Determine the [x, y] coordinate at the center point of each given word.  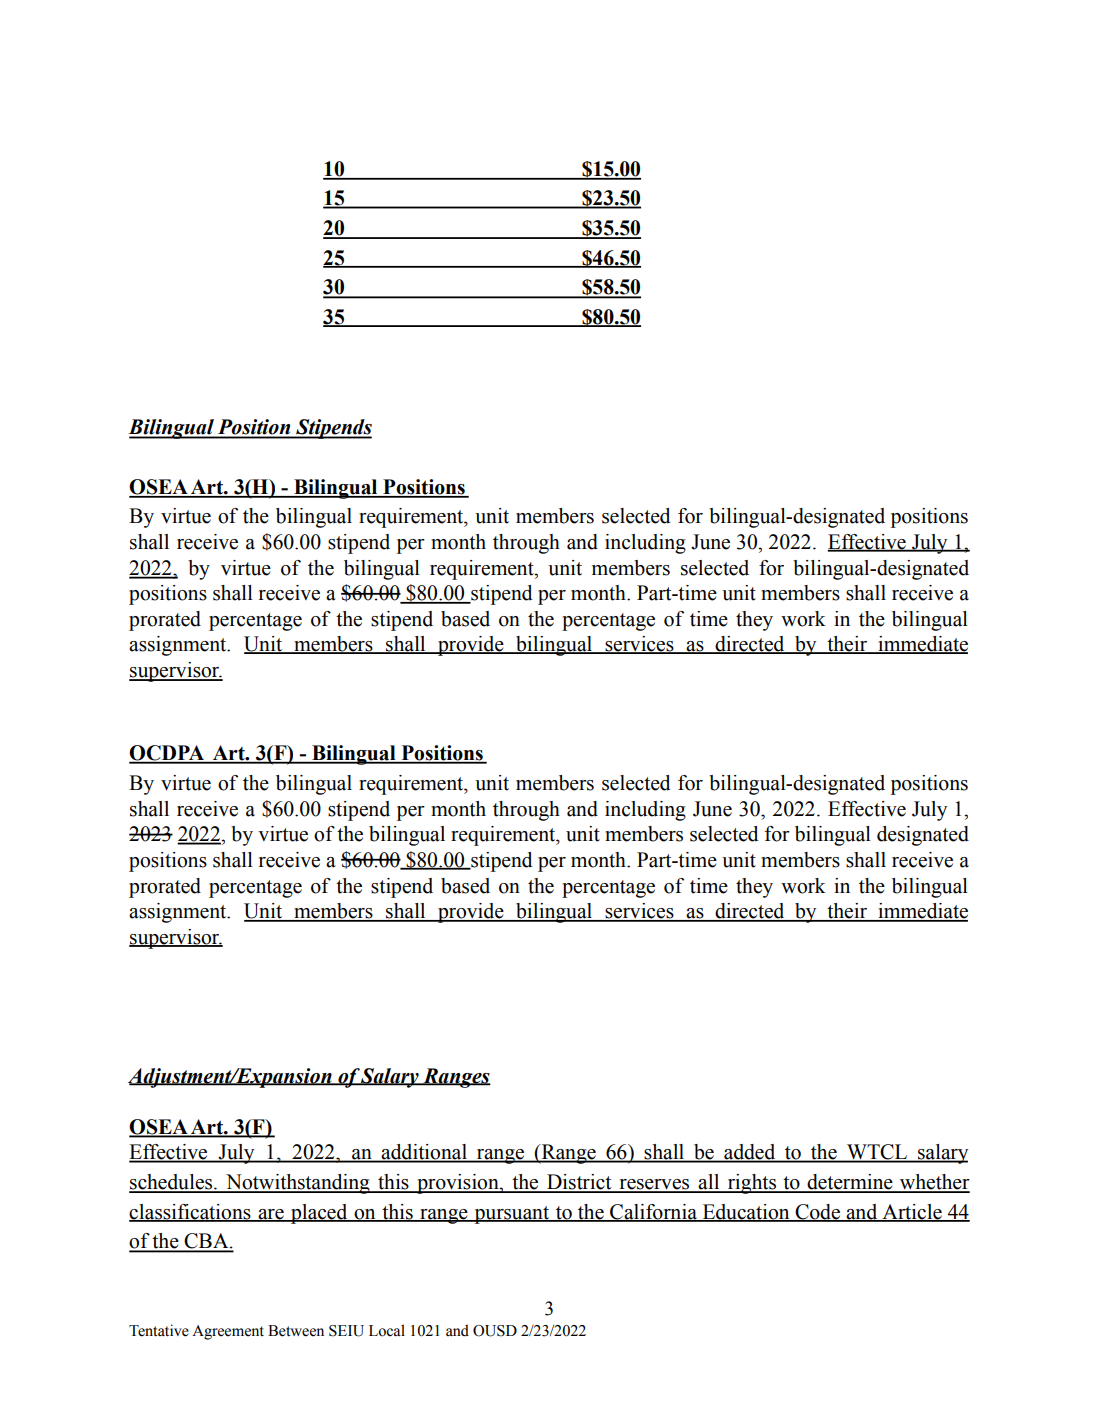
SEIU [346, 1331]
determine [850, 1183]
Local [387, 1330]
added [750, 1153]
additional [424, 1153]
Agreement [228, 1332]
